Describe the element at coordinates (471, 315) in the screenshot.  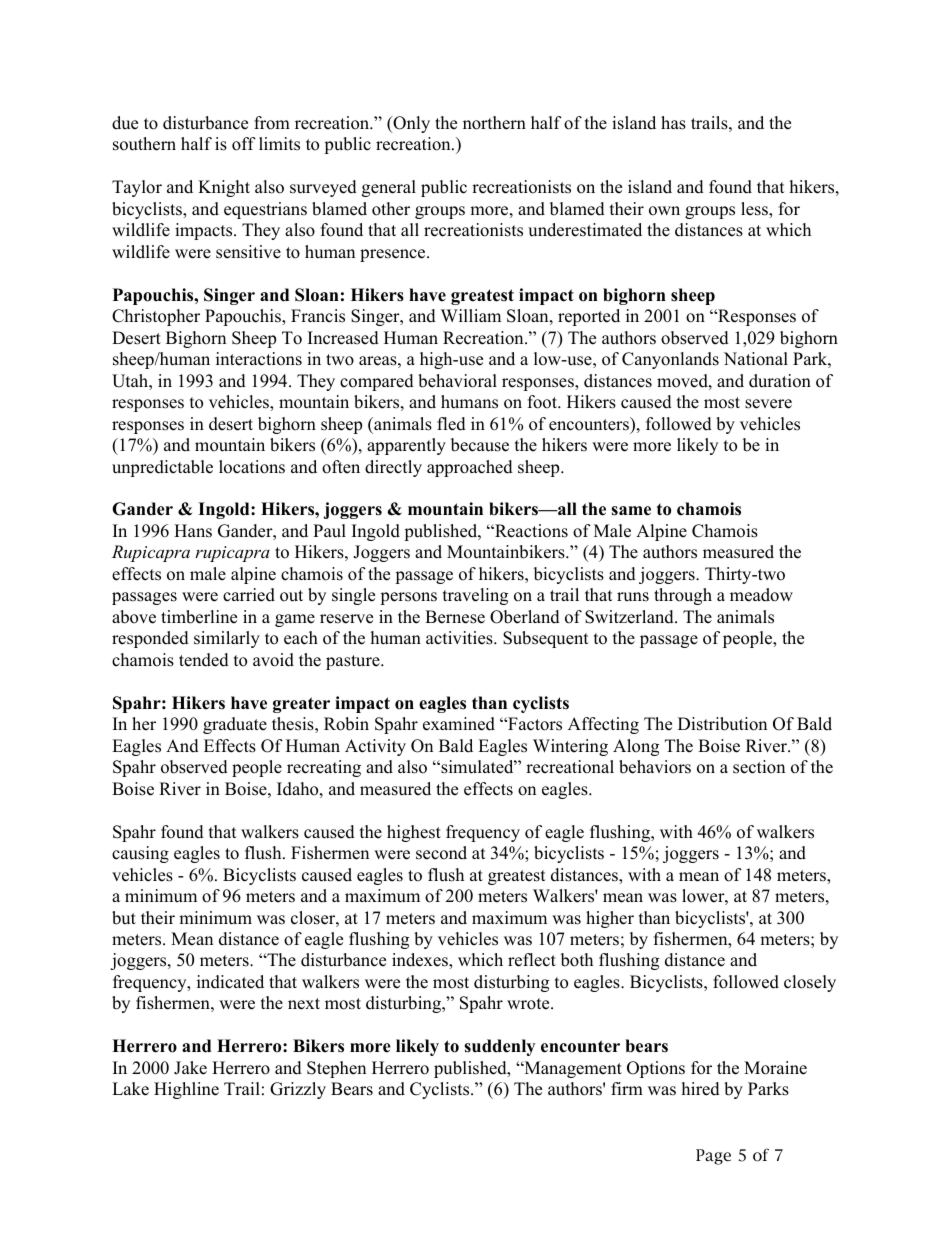
I see `William` at that location.
